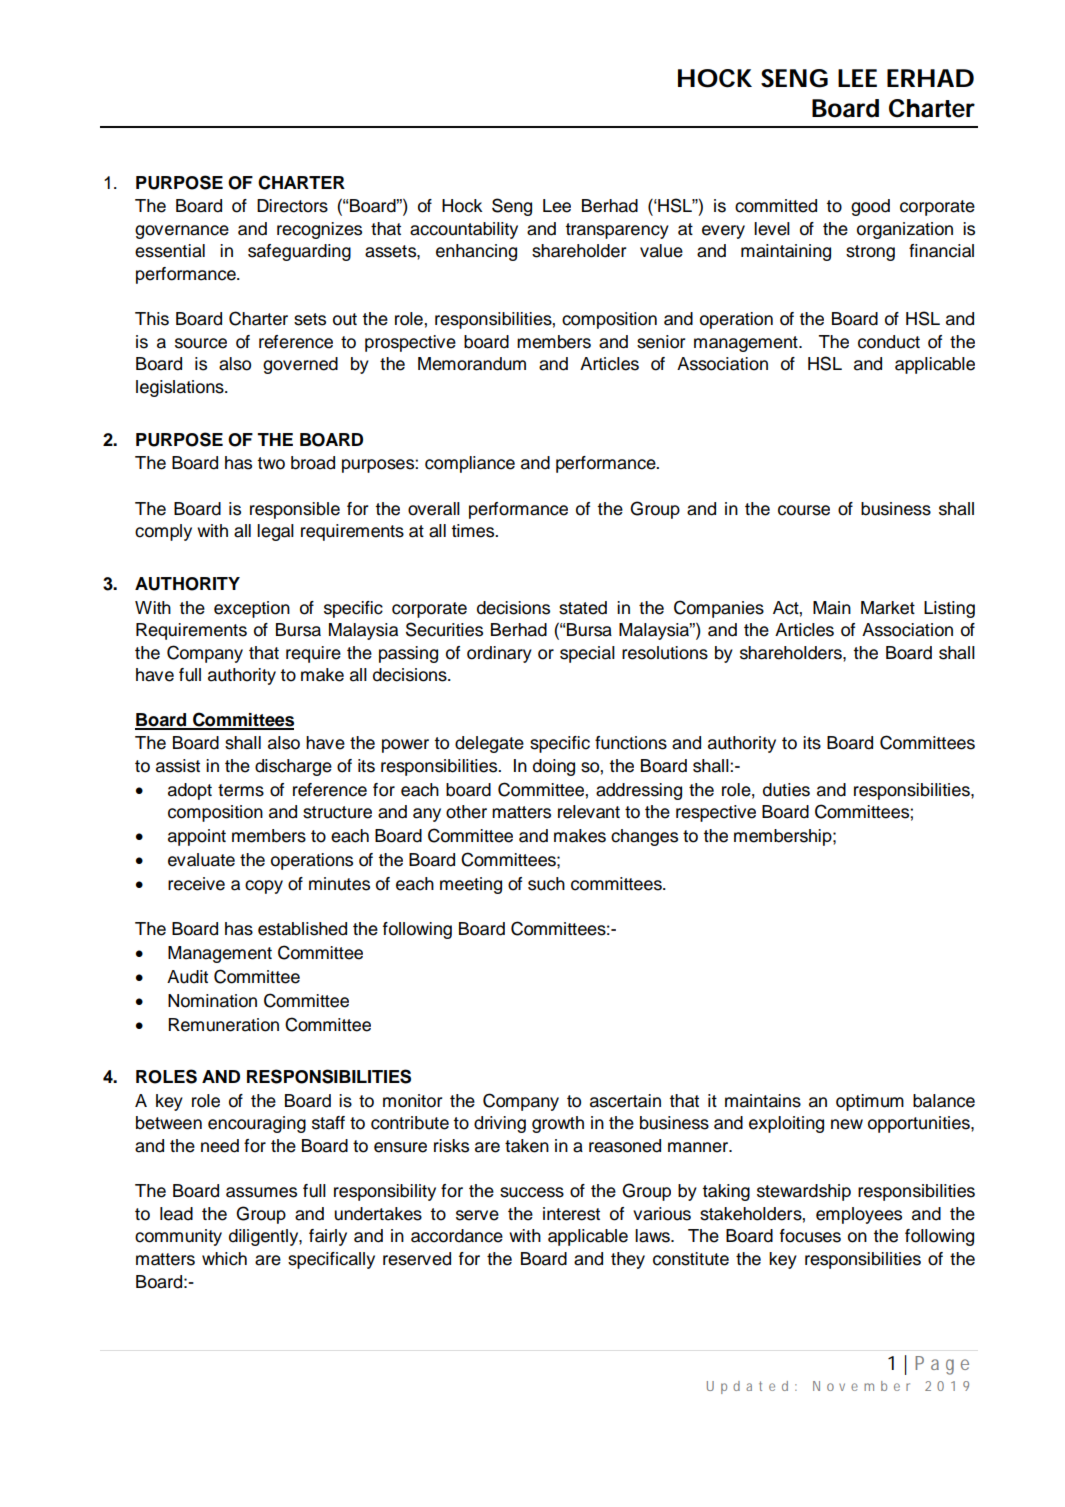 The width and height of the screenshot is (1065, 1507). I want to click on which, so click(224, 1259).
